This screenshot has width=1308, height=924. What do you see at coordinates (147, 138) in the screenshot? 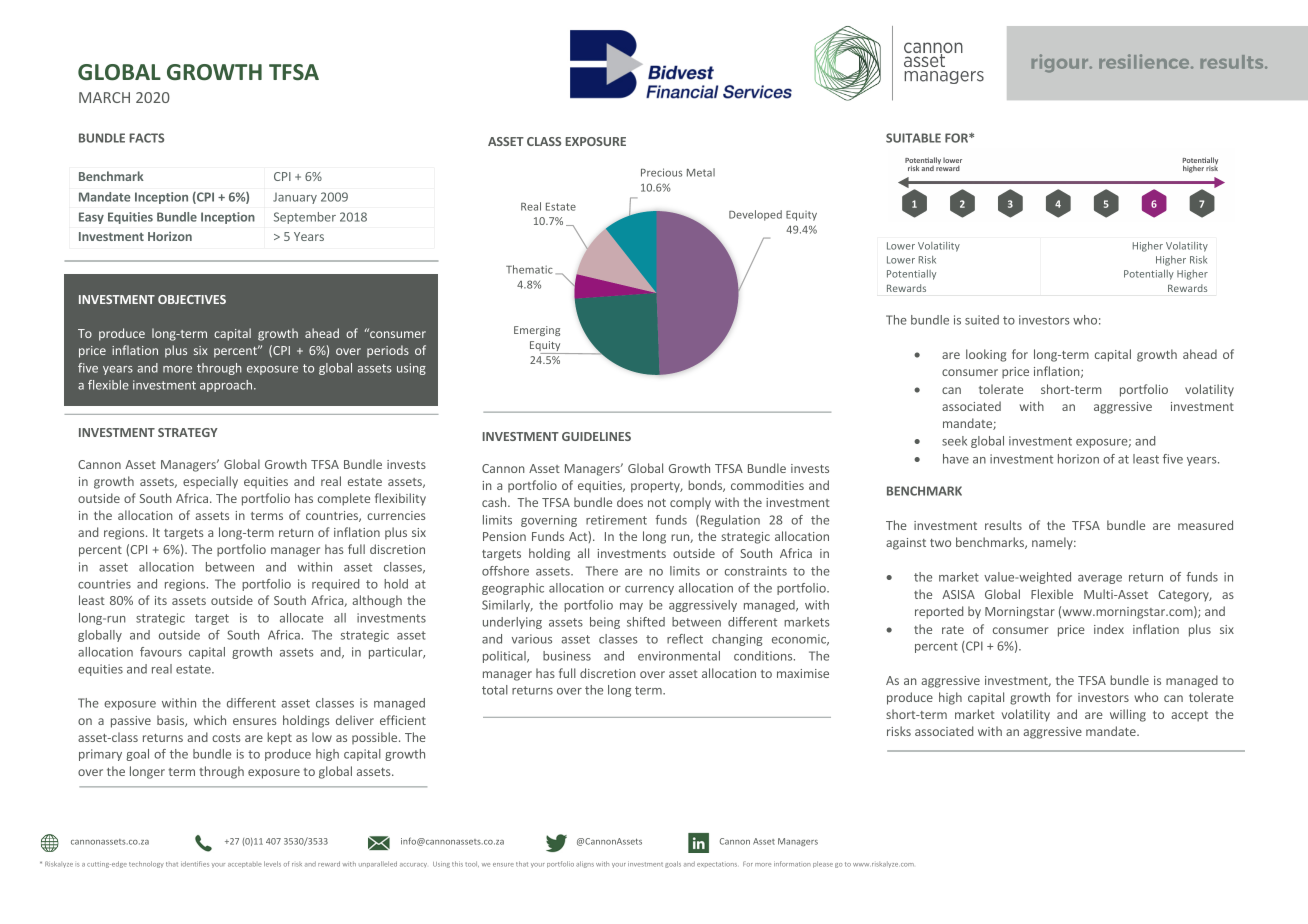
I see `FACTS` at bounding box center [147, 138].
